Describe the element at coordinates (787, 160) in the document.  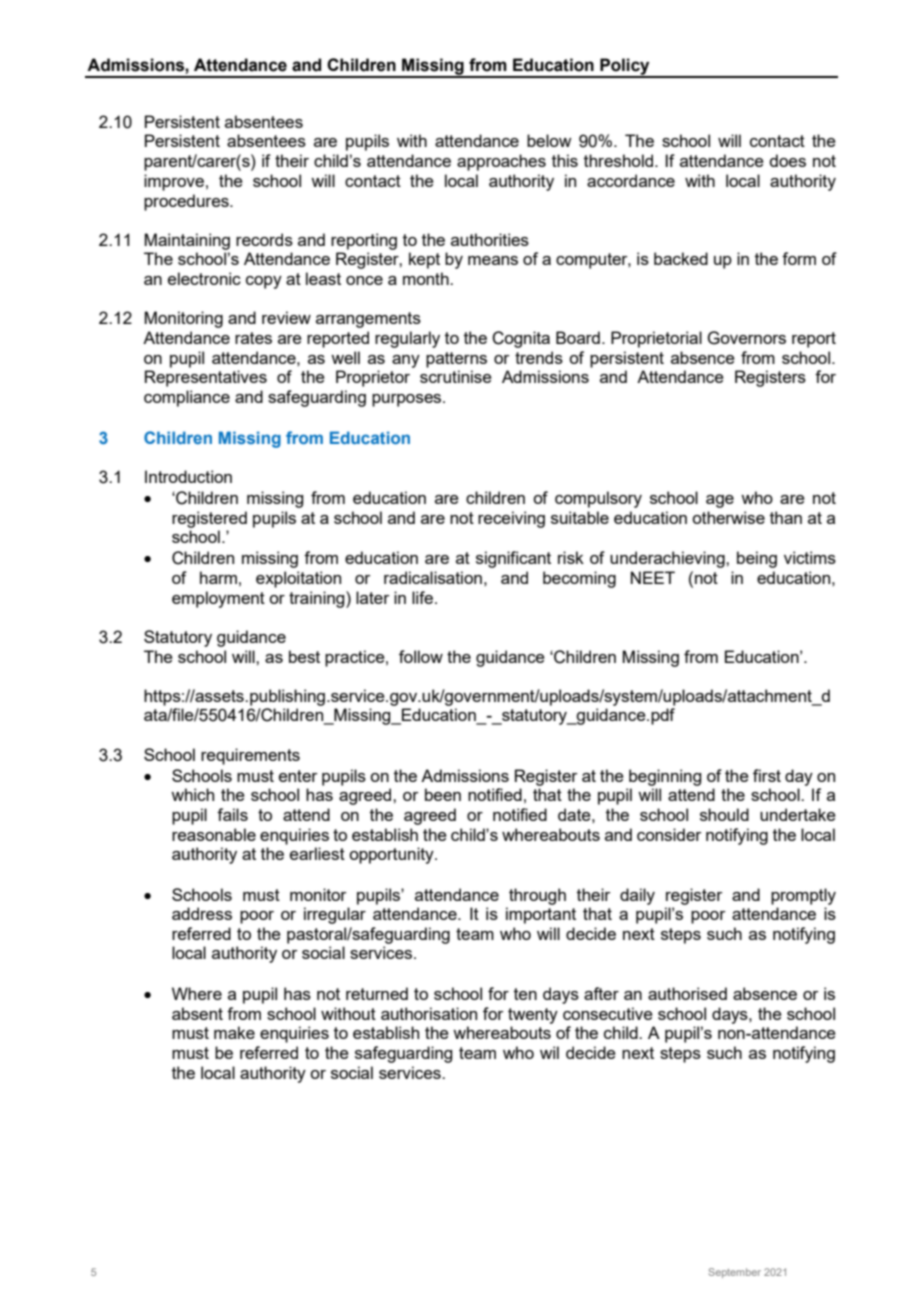
I see `does` at that location.
